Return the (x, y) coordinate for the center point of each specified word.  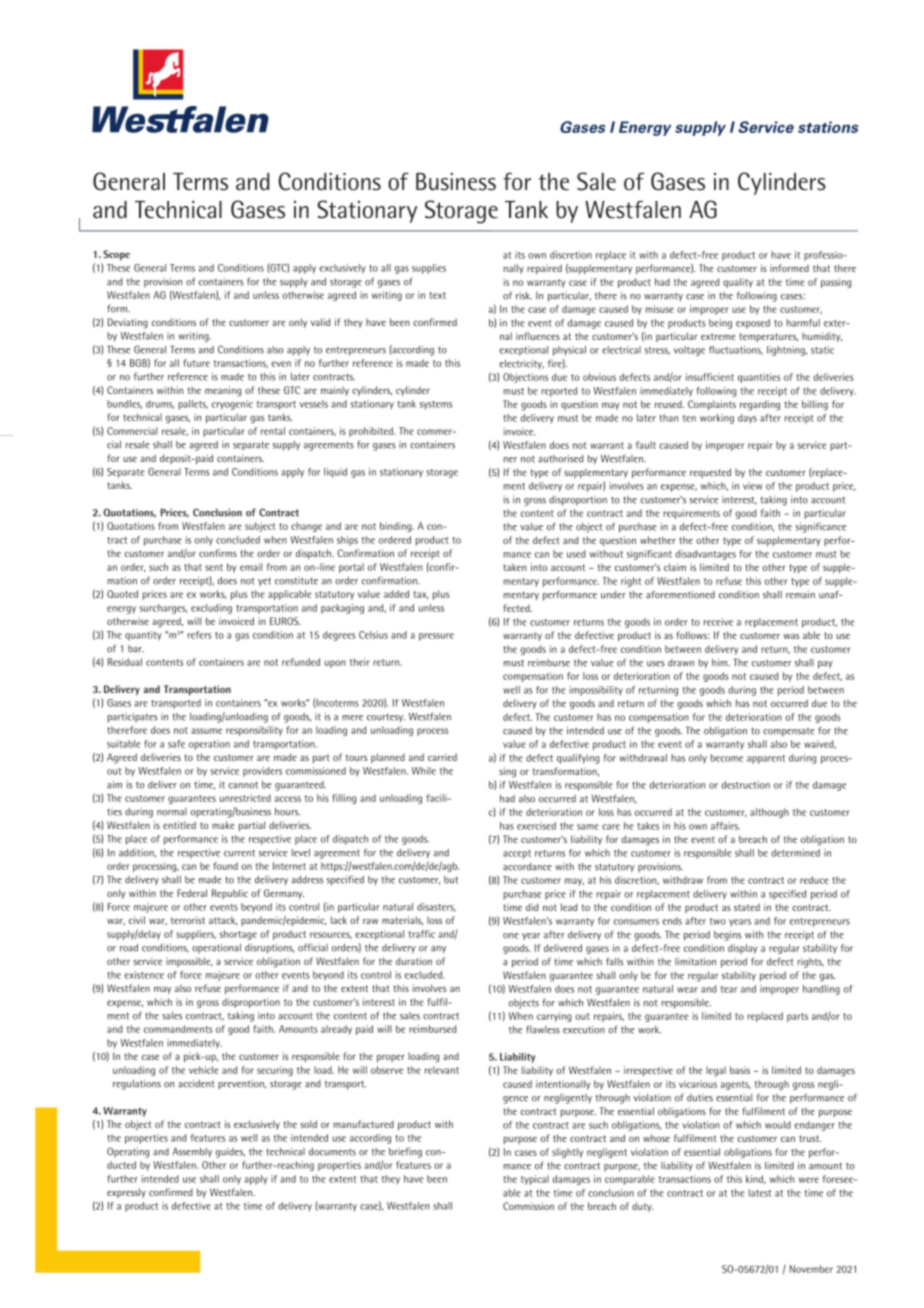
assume (206, 731)
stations (828, 127)
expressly (126, 1193)
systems (435, 405)
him (721, 662)
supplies (429, 269)
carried (442, 757)
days (747, 419)
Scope (116, 255)
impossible (189, 962)
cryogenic (232, 405)
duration (414, 961)
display (742, 949)
